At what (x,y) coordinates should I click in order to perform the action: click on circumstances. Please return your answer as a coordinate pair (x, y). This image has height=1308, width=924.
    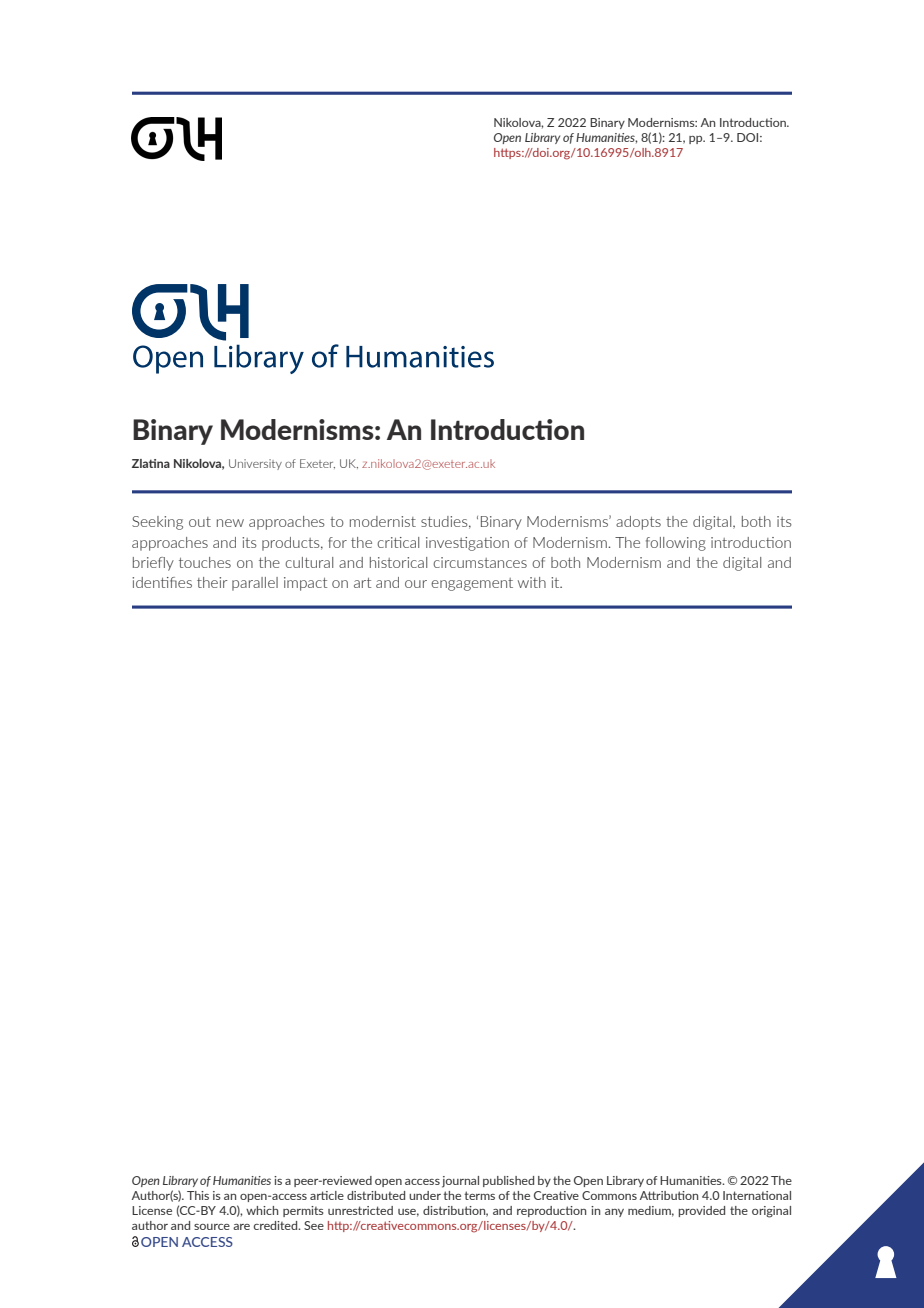
    Looking at the image, I should click on (480, 562).
